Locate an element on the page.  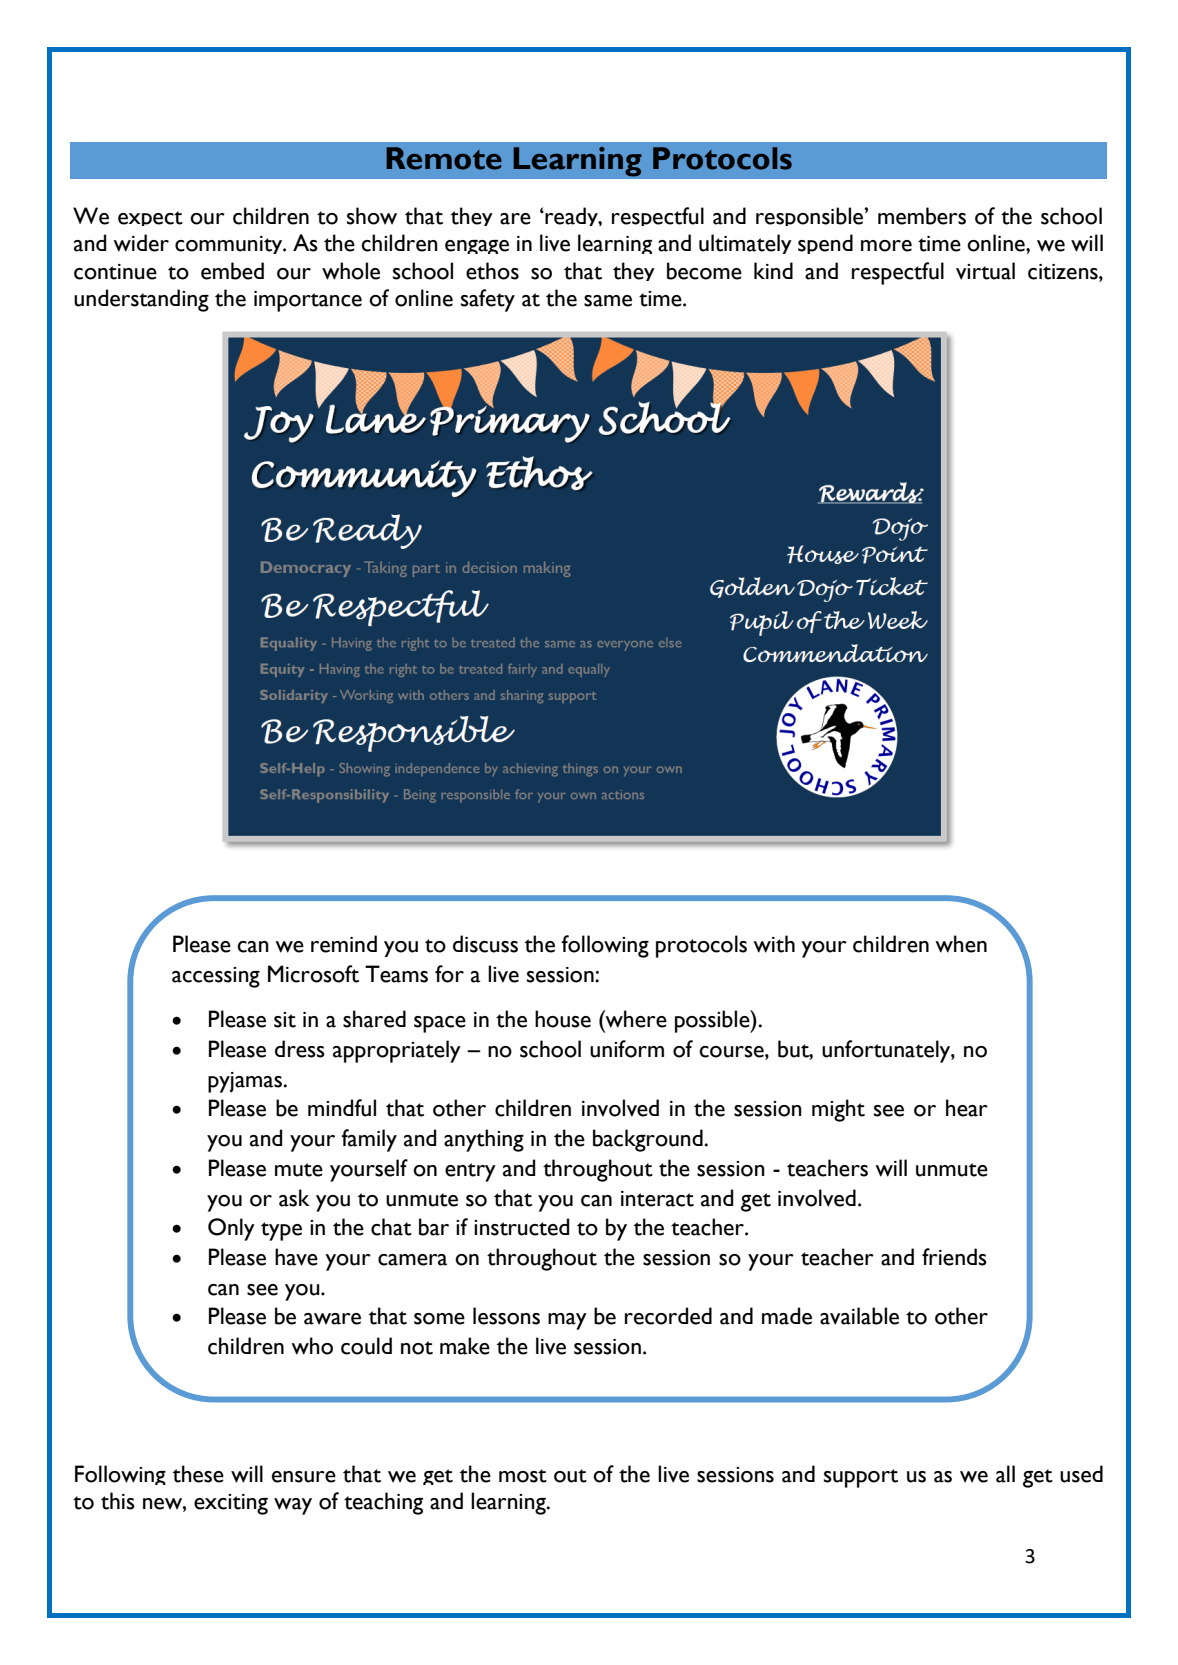
most is located at coordinates (523, 1476).
